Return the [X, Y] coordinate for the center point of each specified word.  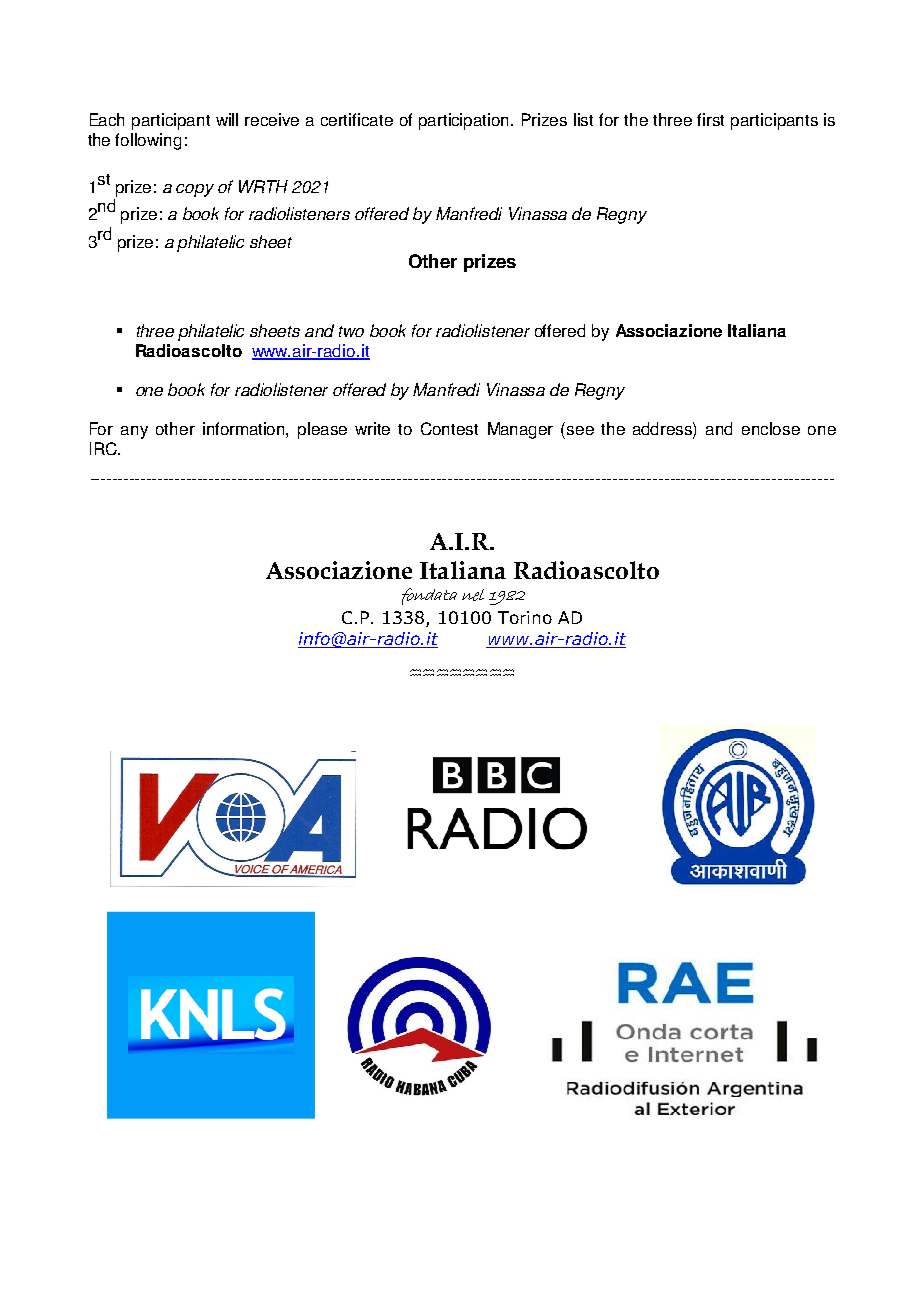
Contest [449, 428]
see [580, 430]
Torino [525, 617]
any [134, 432]
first [710, 119]
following [148, 141]
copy [195, 190]
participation [465, 121]
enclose [771, 428]
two [351, 331]
